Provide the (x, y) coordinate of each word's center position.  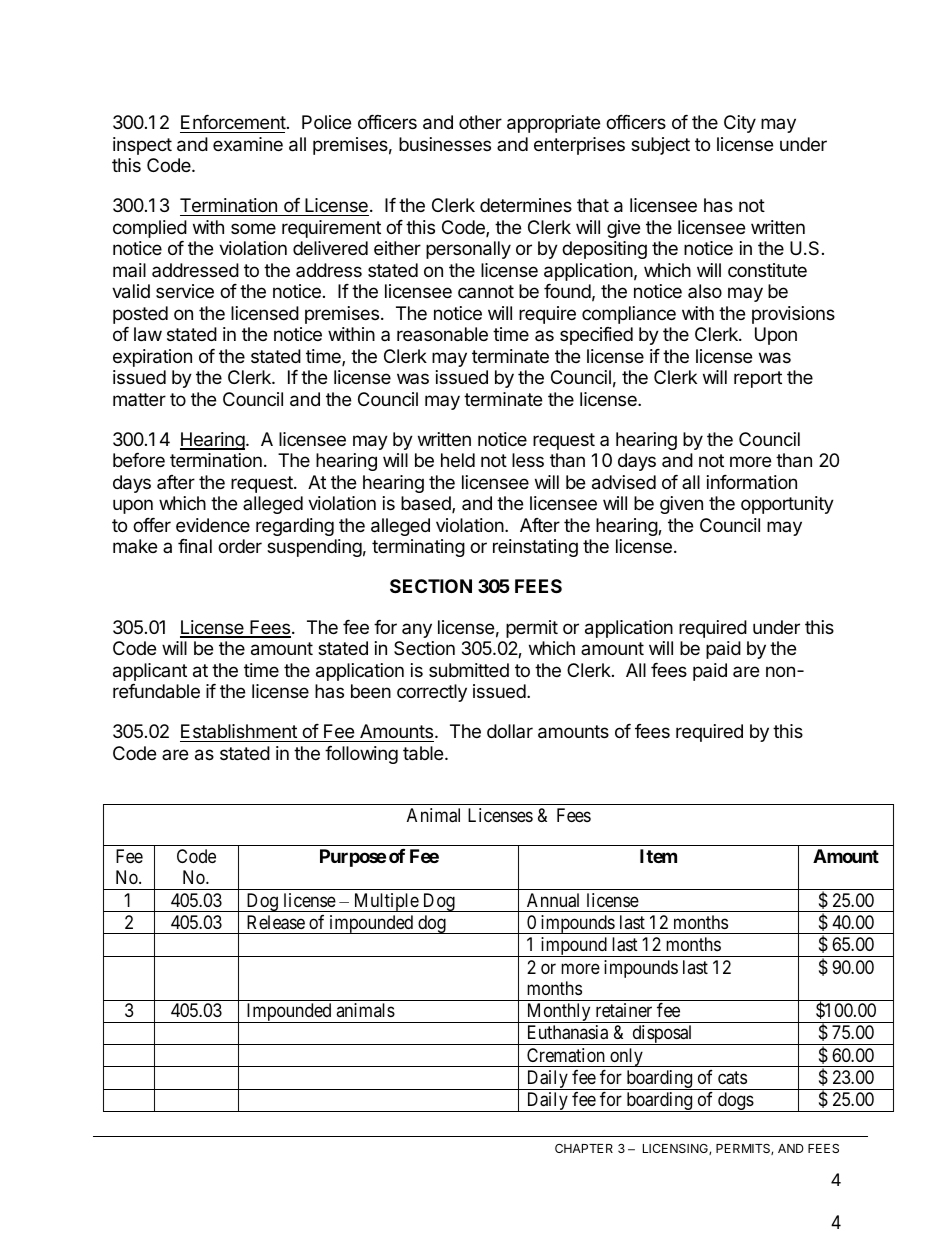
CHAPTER (584, 1148)
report (758, 379)
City (740, 124)
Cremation (566, 1055)
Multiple (385, 902)
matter (139, 399)
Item (658, 856)
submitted (469, 670)
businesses (445, 144)
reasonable (442, 334)
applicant (150, 672)
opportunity (787, 505)
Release (276, 922)
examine (248, 144)
